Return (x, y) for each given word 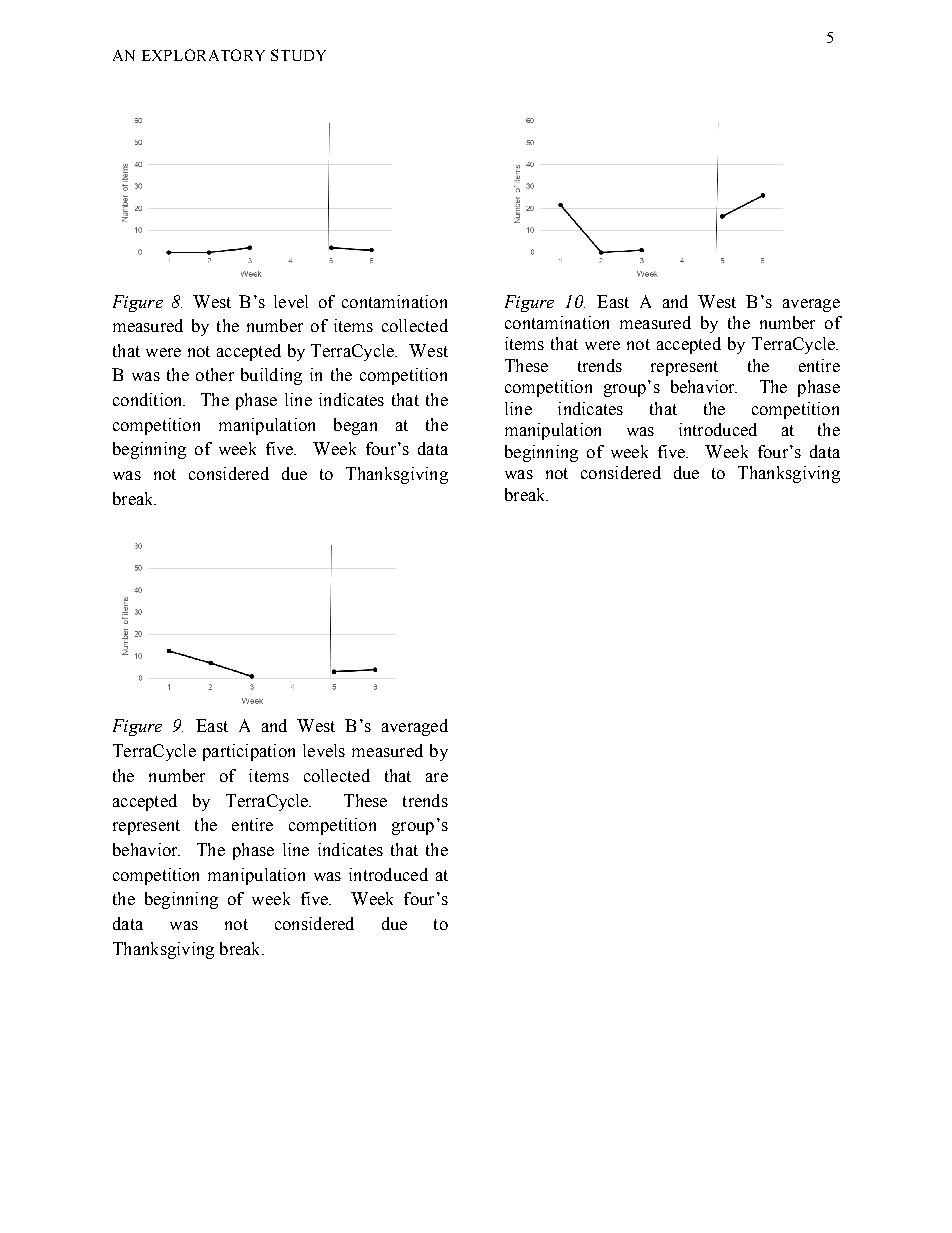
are (437, 777)
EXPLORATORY (203, 55)
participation (249, 752)
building (271, 376)
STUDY (298, 55)
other (215, 374)
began (355, 426)
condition (149, 399)
